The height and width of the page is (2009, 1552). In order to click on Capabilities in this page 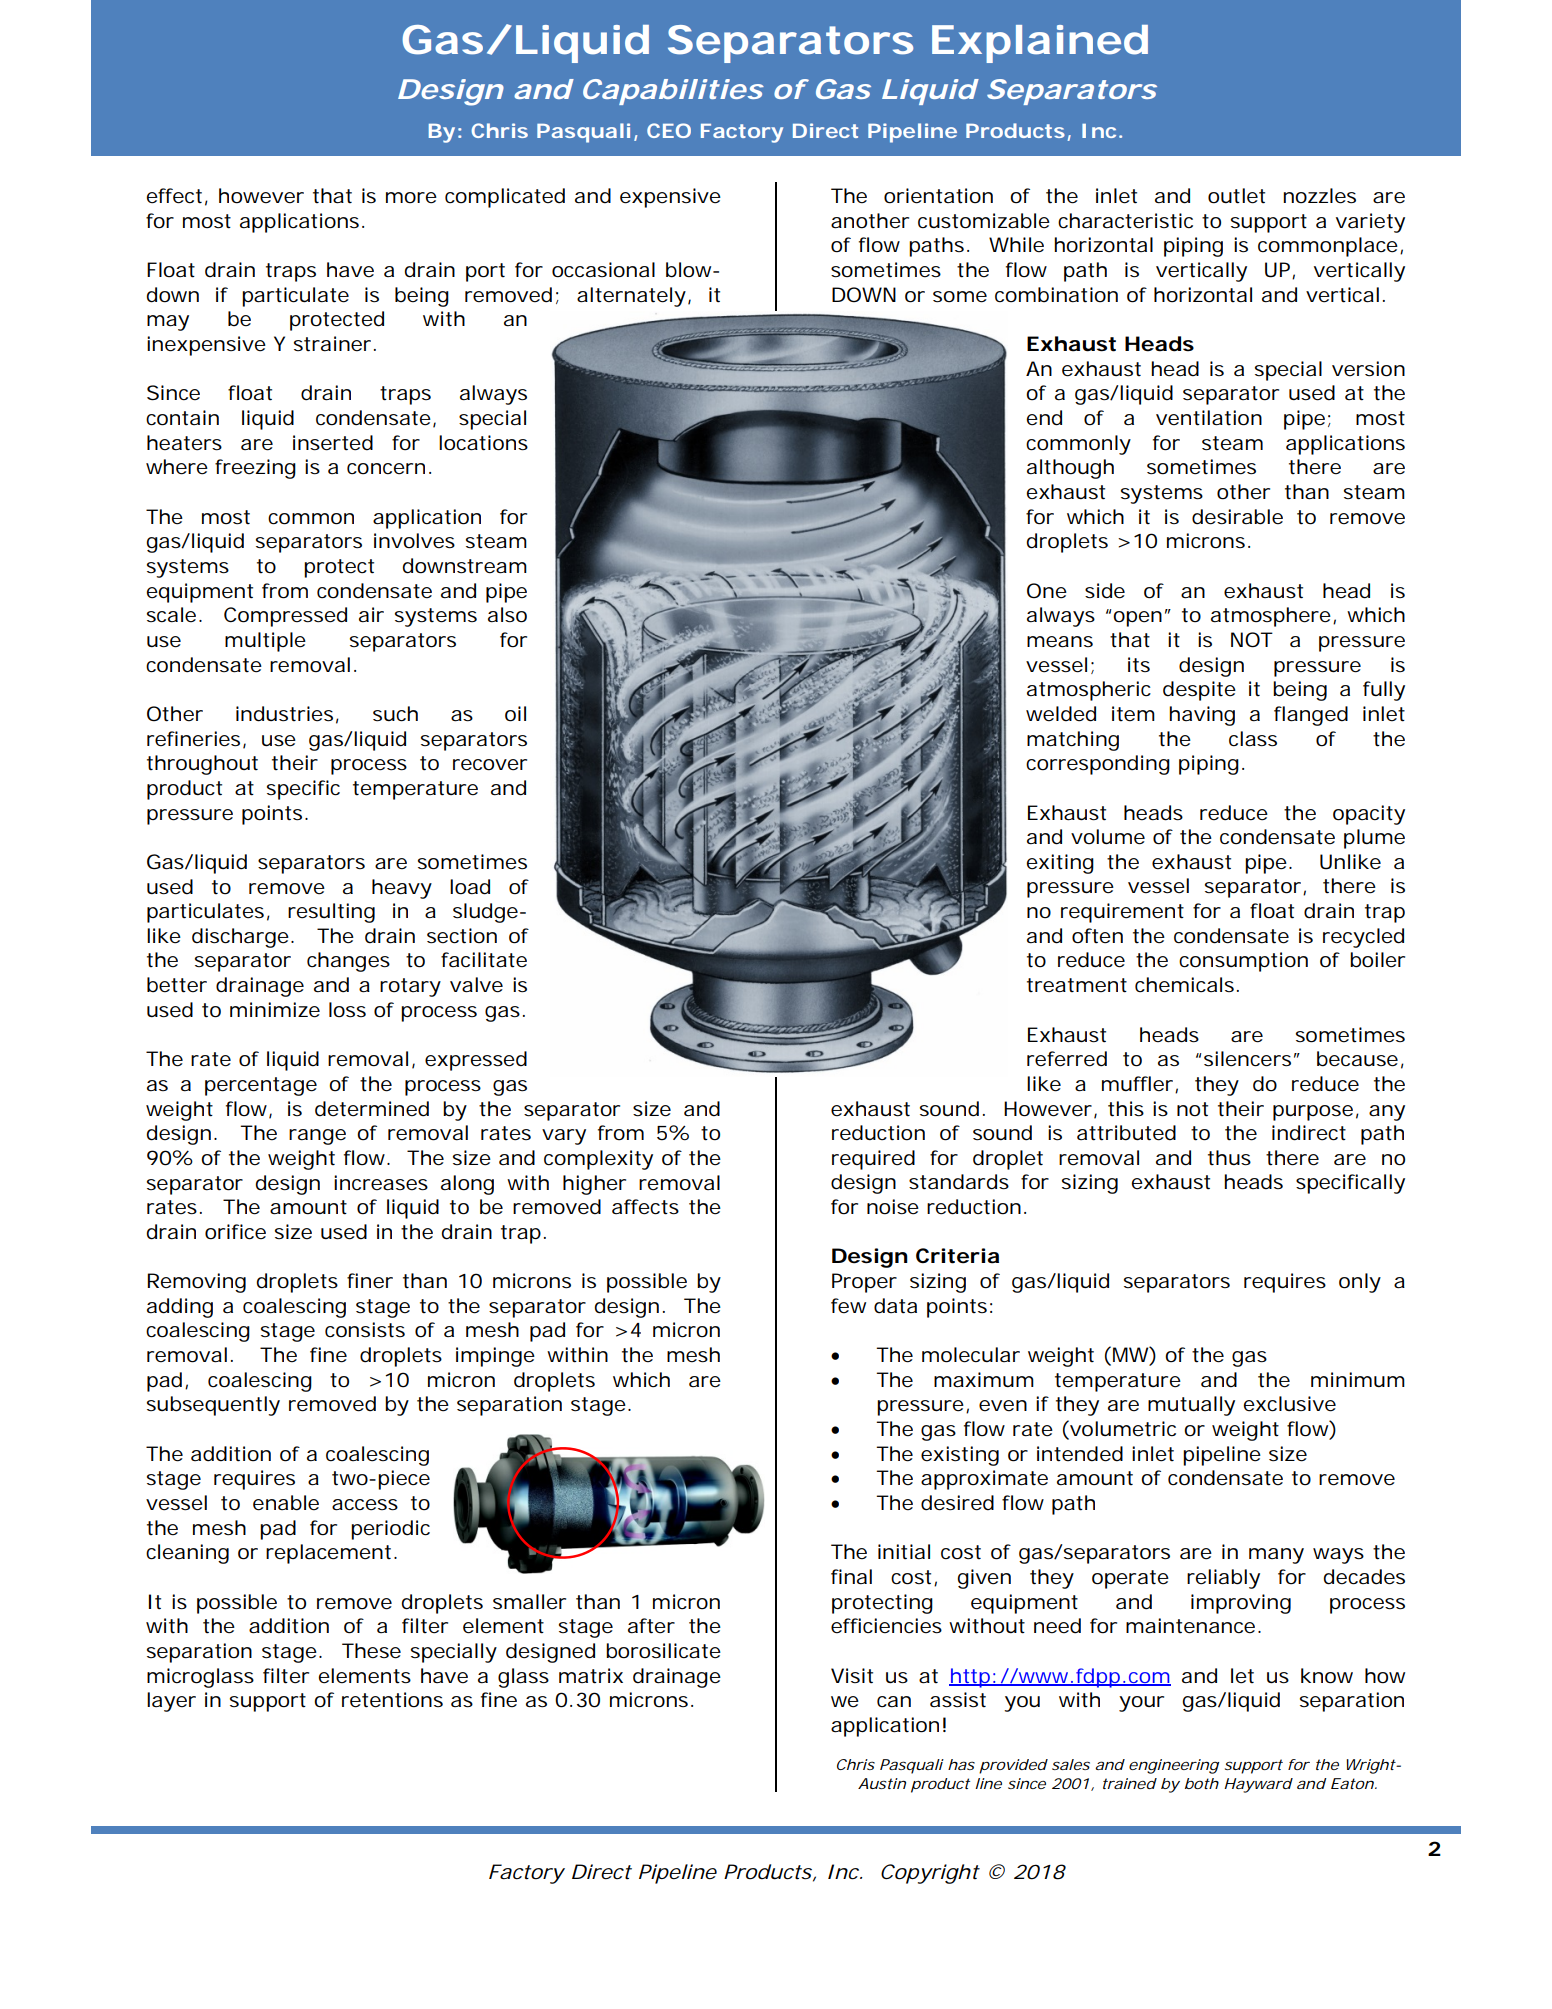, I will do `click(673, 92)`.
